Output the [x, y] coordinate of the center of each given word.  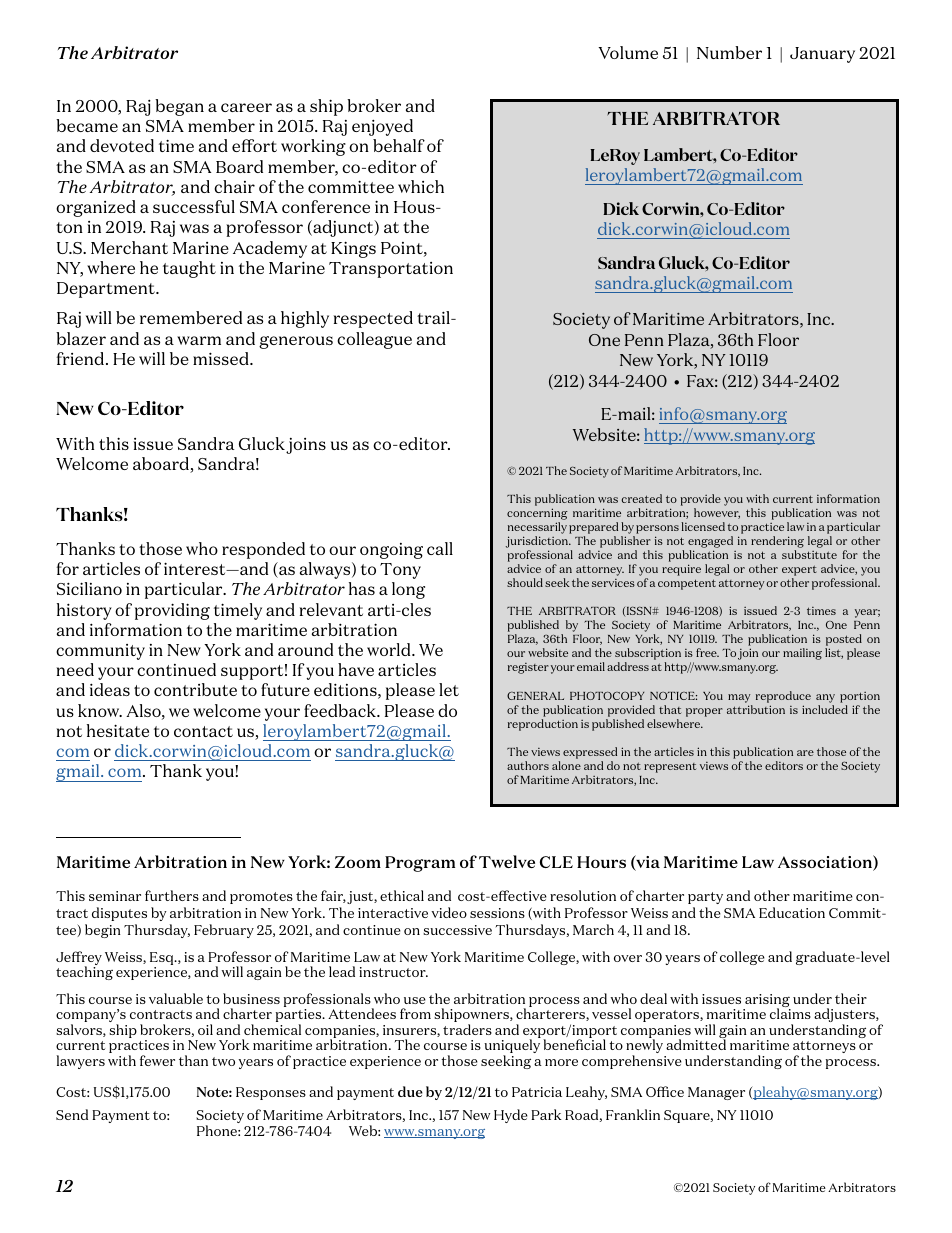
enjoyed [382, 127]
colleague [374, 340]
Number [729, 52]
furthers [172, 895]
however [717, 513]
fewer [157, 1060]
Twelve [507, 861]
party [705, 898]
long [408, 590]
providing [172, 611]
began [179, 107]
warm [199, 340]
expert [799, 572]
